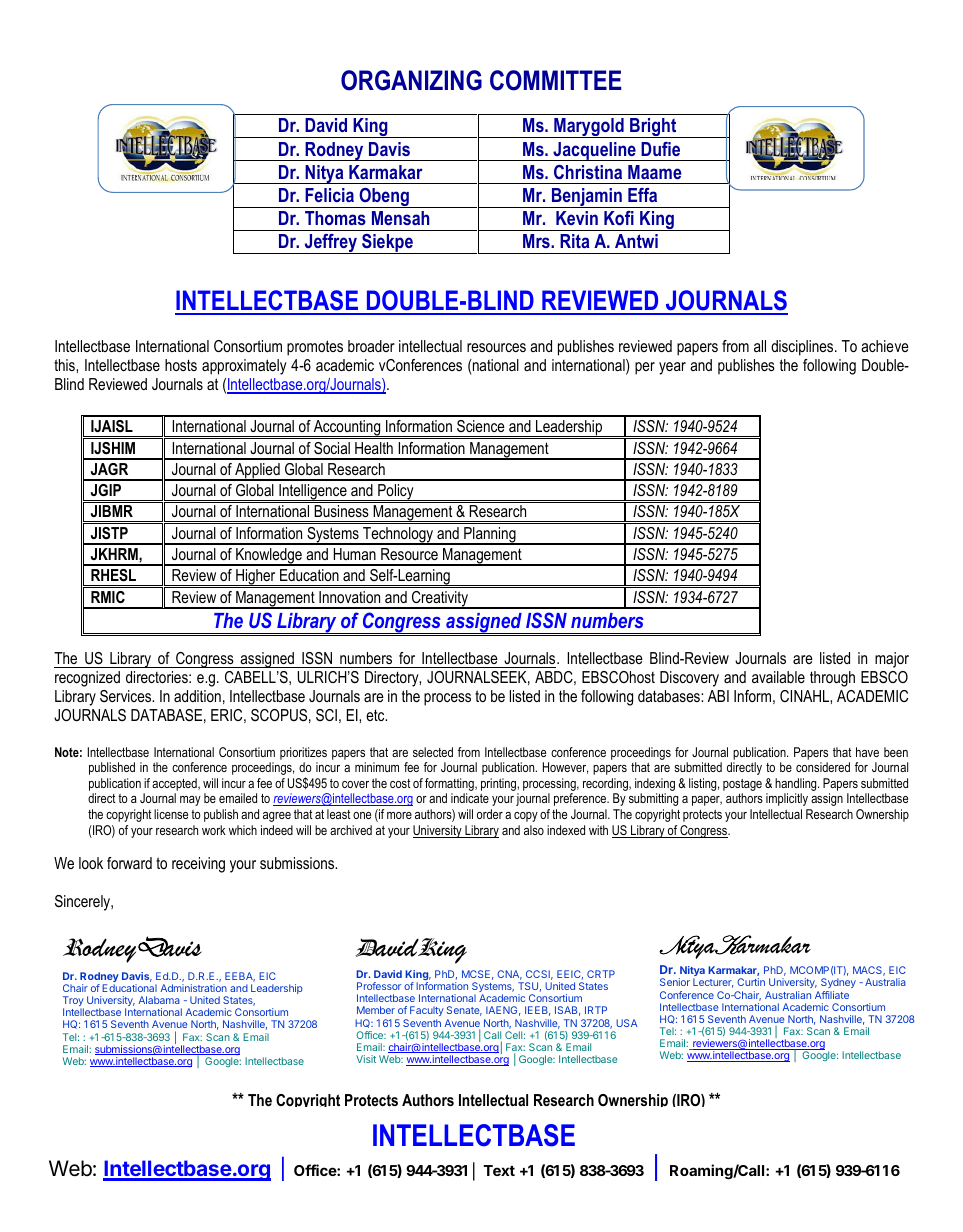 Image resolution: width=963 pixels, height=1232 pixels. What do you see at coordinates (329, 195) in the screenshot?
I see `Felicia` at bounding box center [329, 195].
